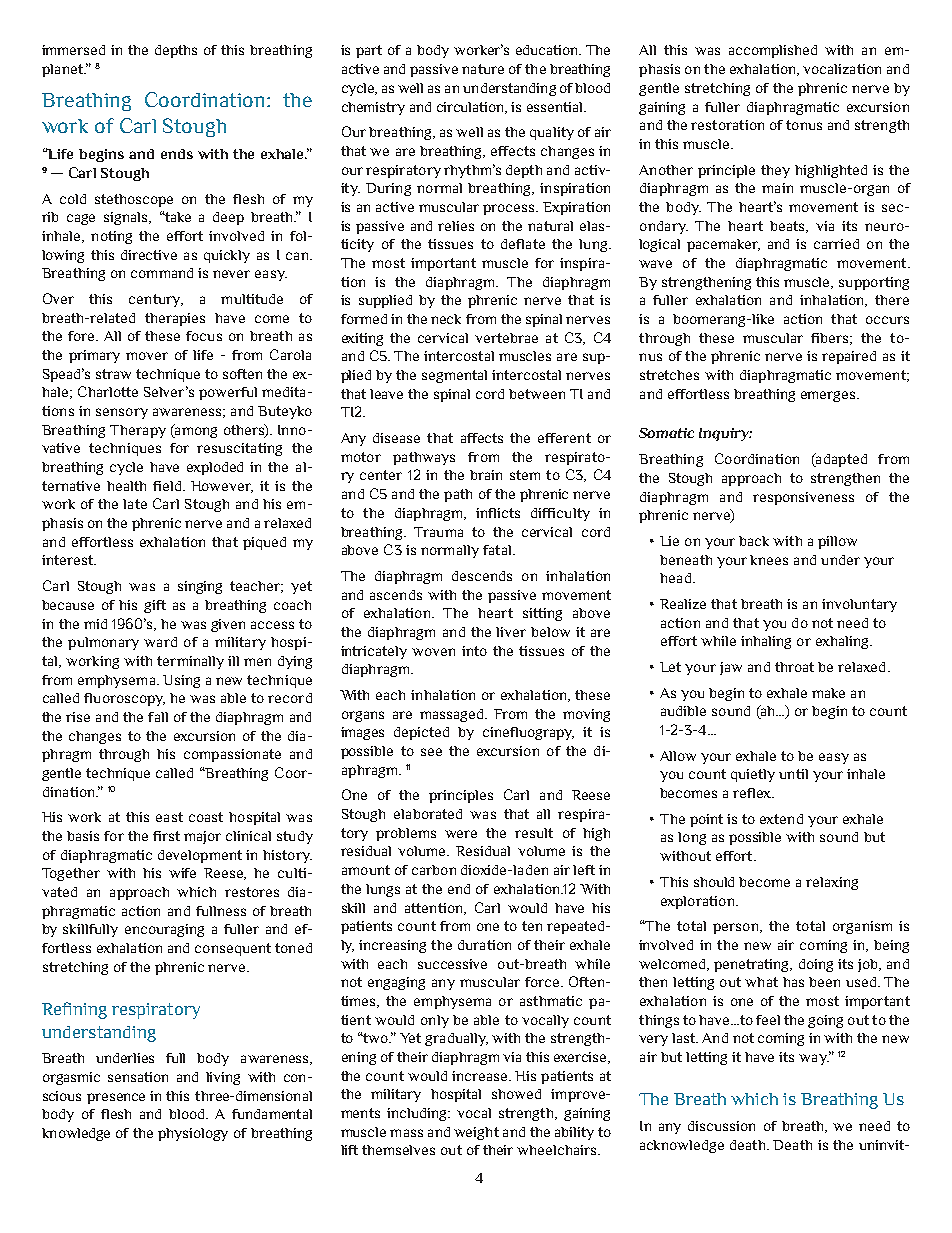 Image resolution: width=952 pixels, height=1233 pixels. Describe the element at coordinates (476, 1133) in the document. I see `weight` at that location.
